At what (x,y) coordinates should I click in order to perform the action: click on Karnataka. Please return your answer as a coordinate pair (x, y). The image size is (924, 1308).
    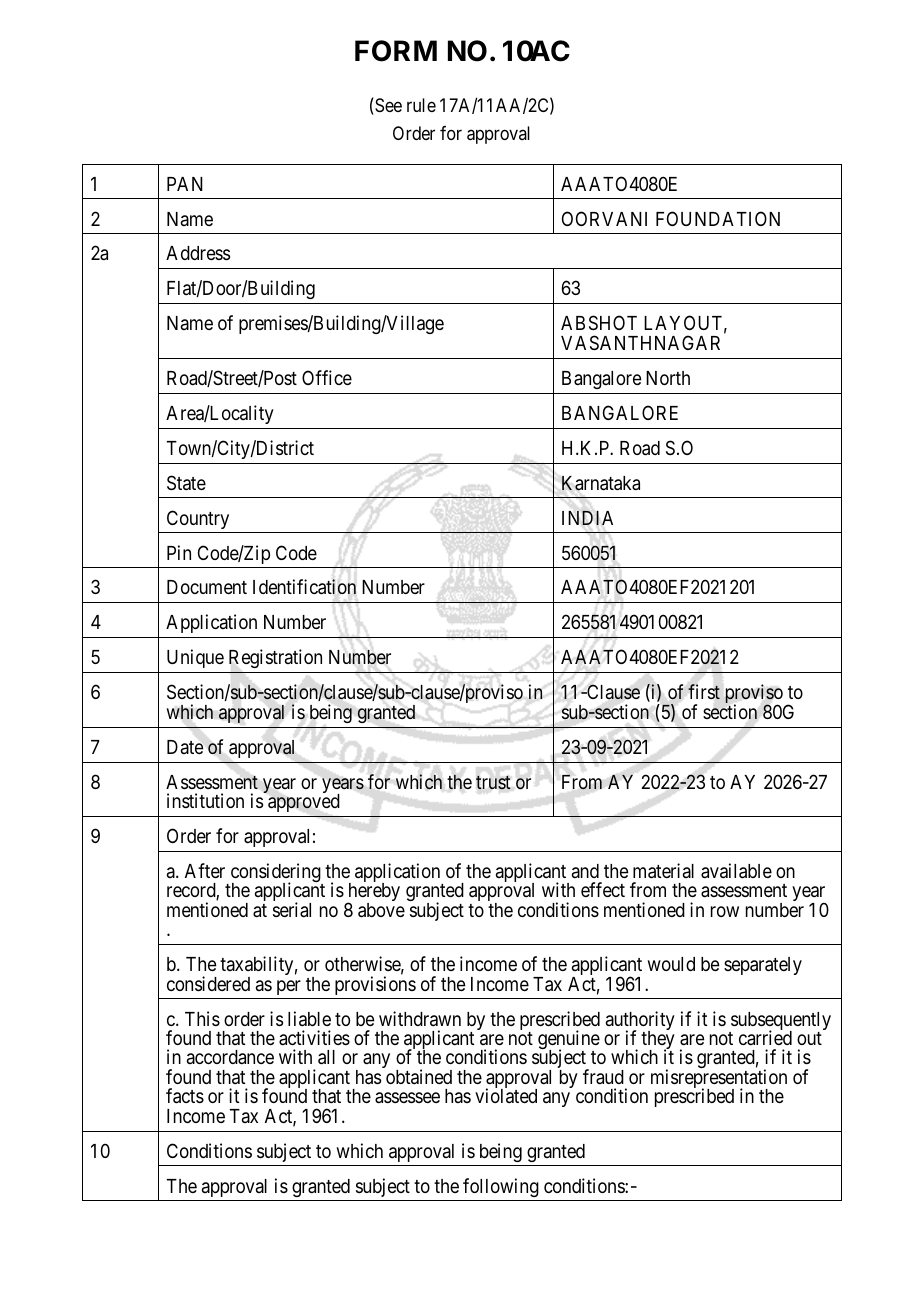
    Looking at the image, I should click on (601, 483).
